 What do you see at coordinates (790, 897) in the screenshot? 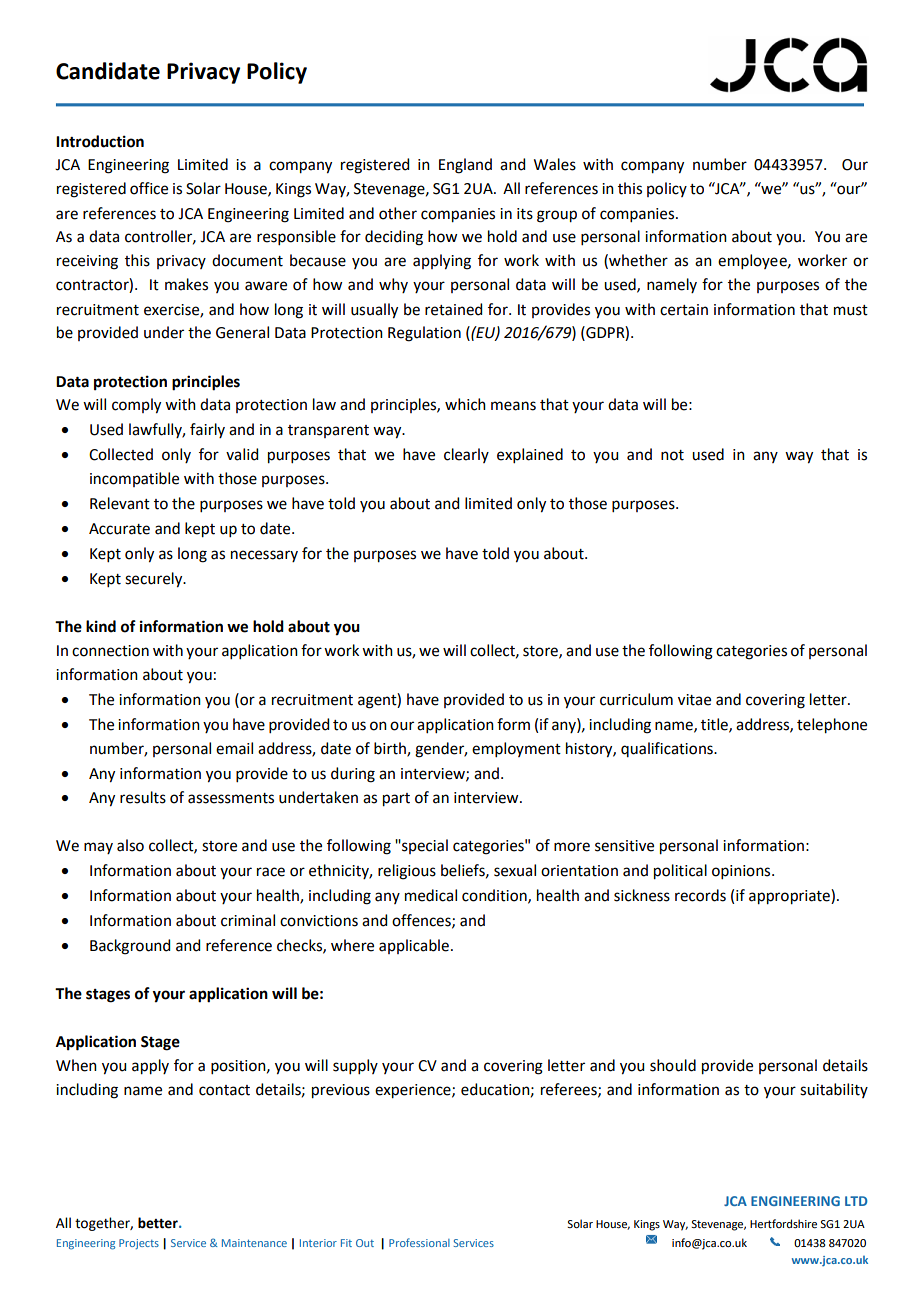
I see `appropriate` at bounding box center [790, 897].
